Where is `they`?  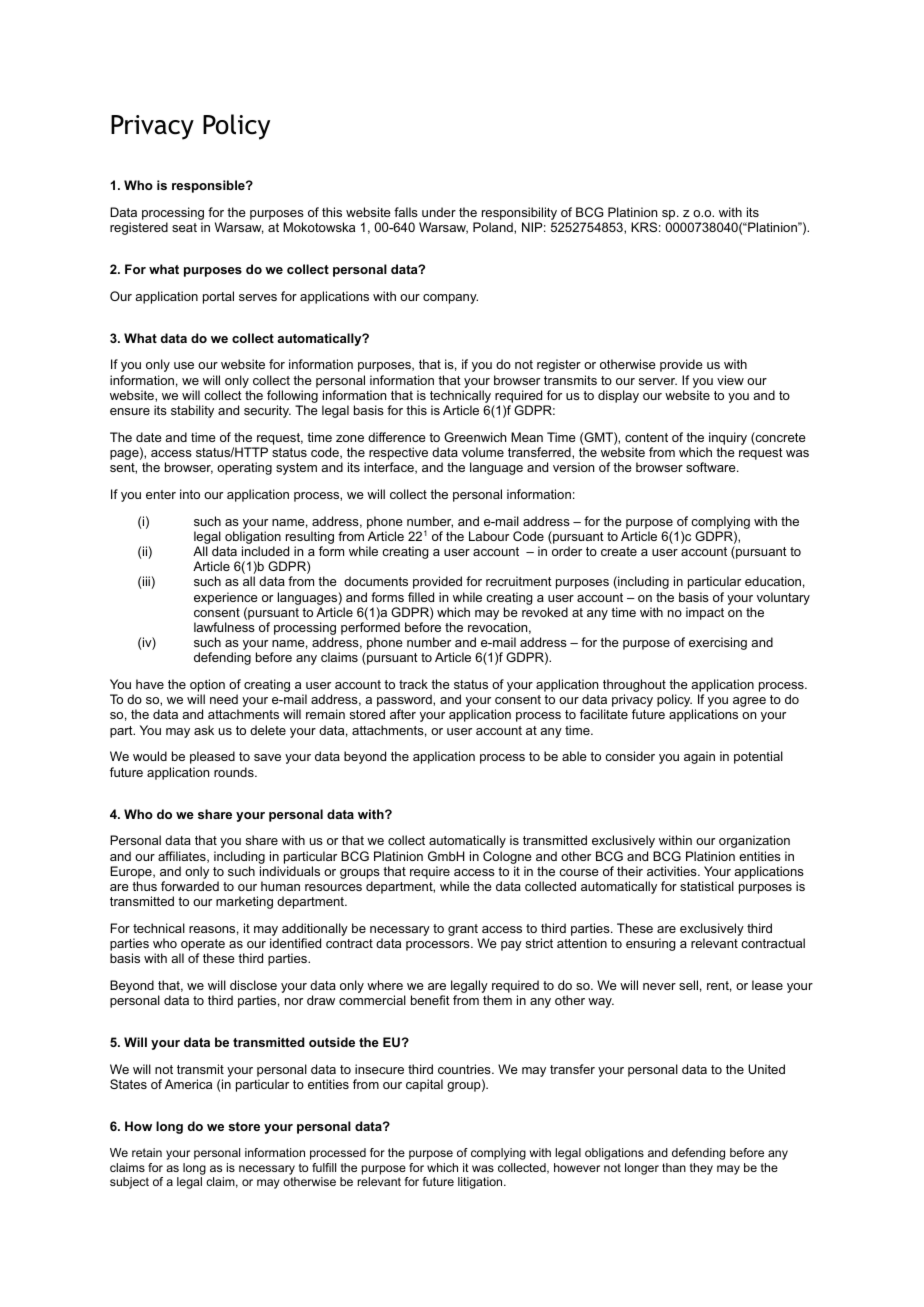 they is located at coordinates (701, 1169).
